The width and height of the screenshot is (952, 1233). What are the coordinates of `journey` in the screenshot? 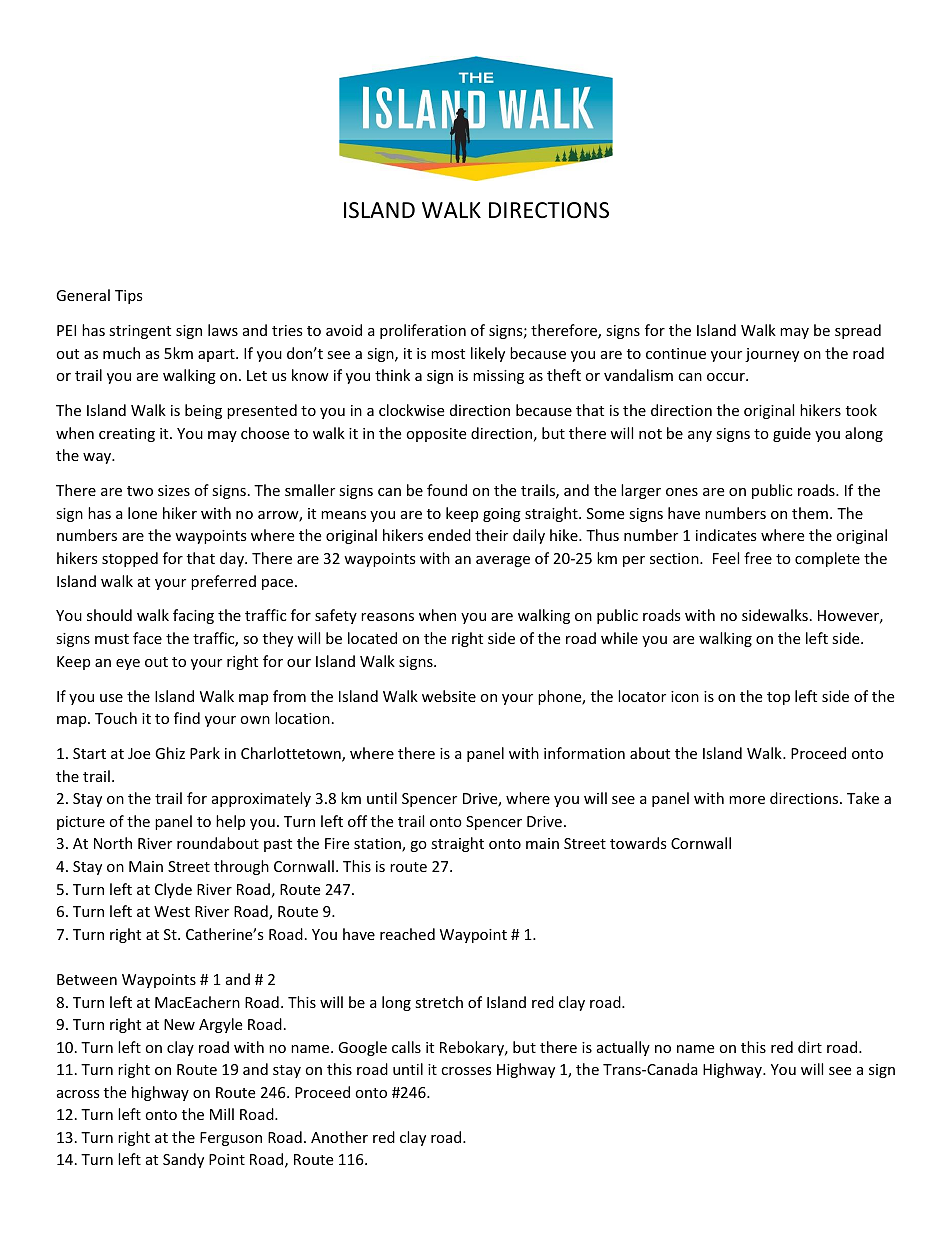 It's located at (772, 355).
